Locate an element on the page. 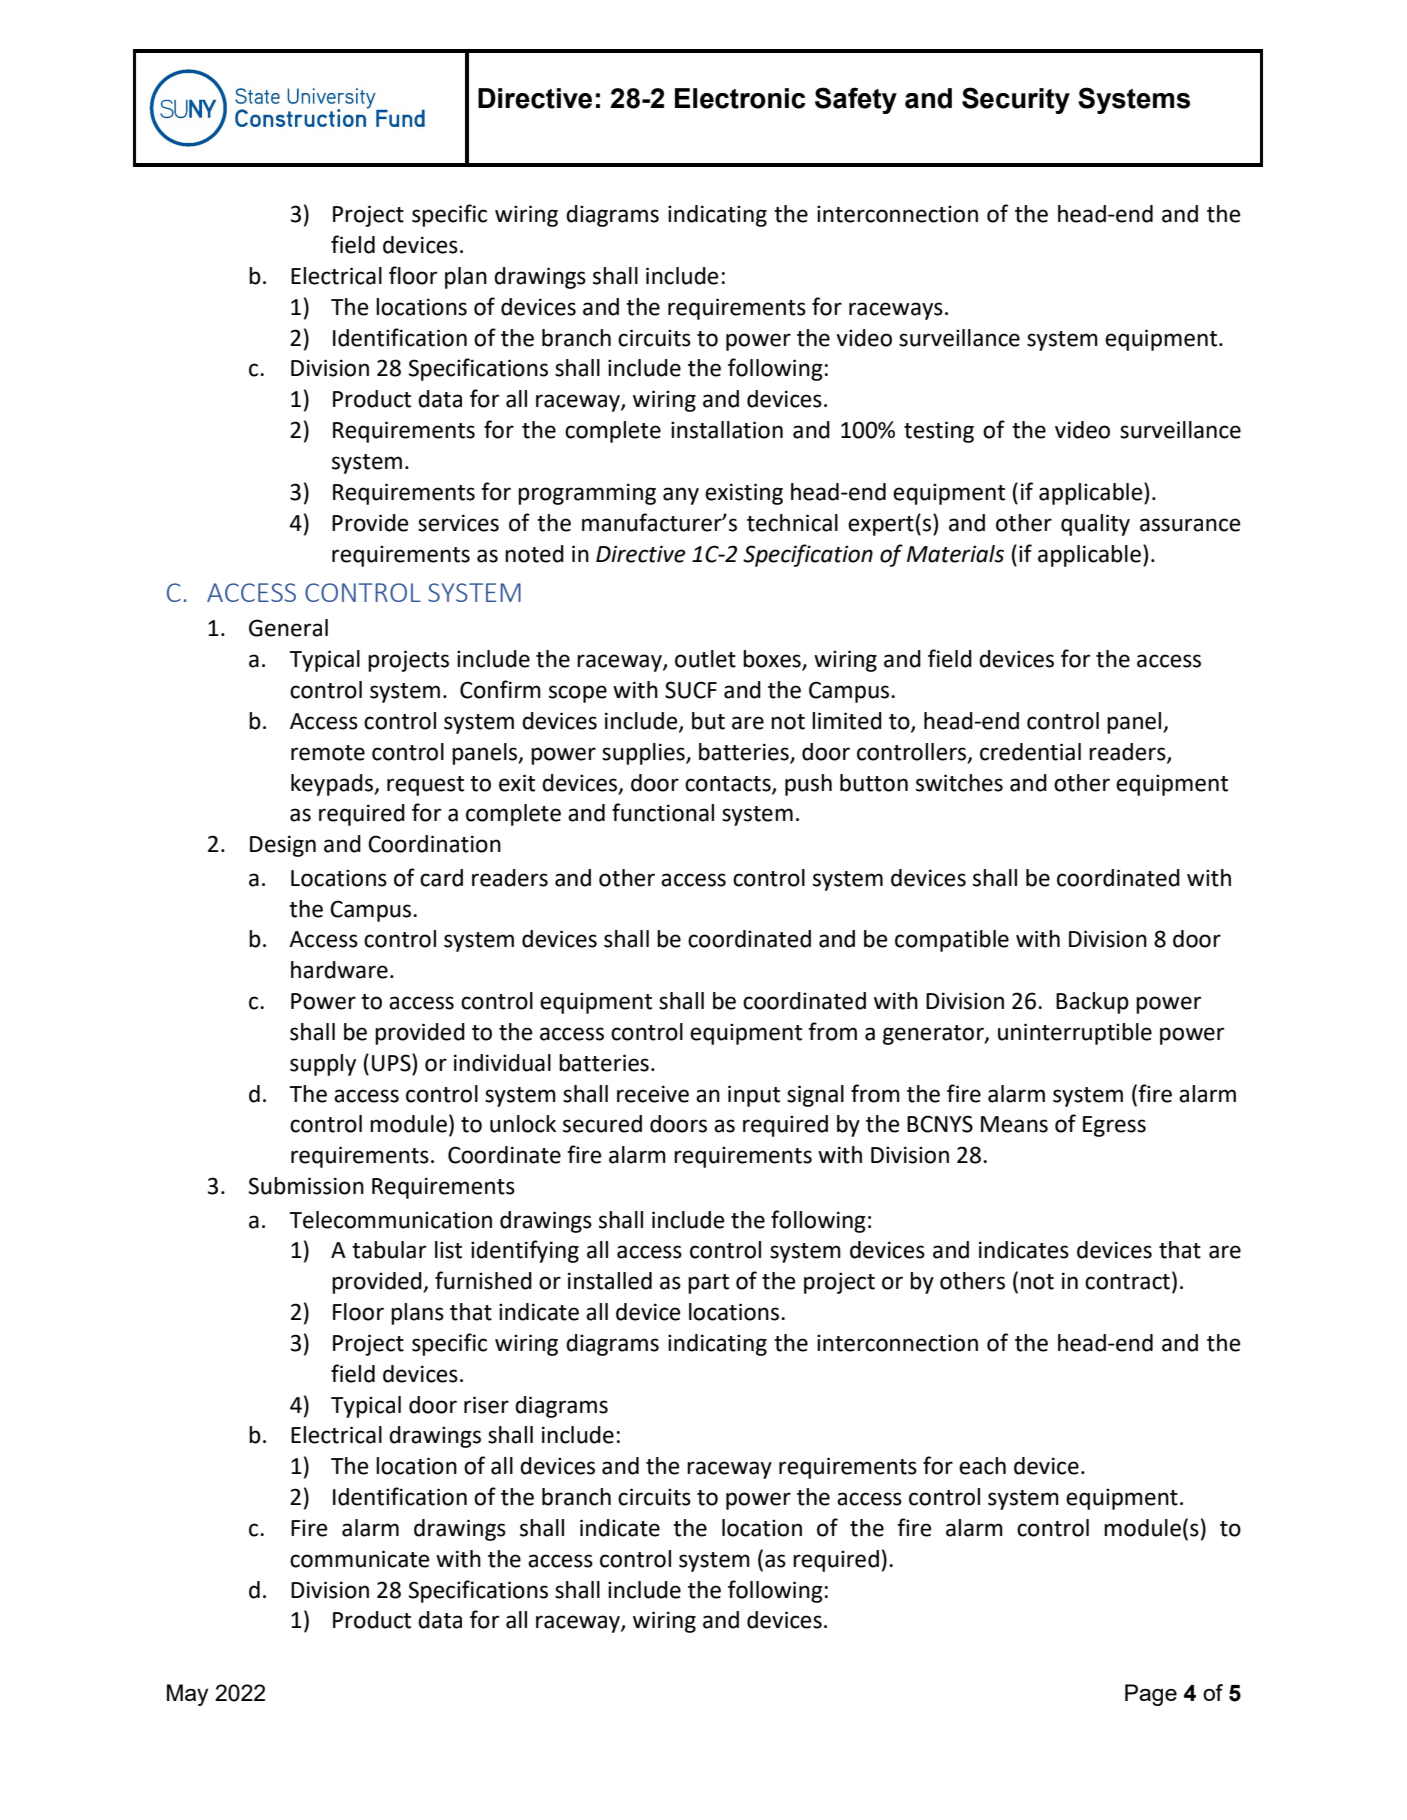  Security is located at coordinates (1016, 100).
